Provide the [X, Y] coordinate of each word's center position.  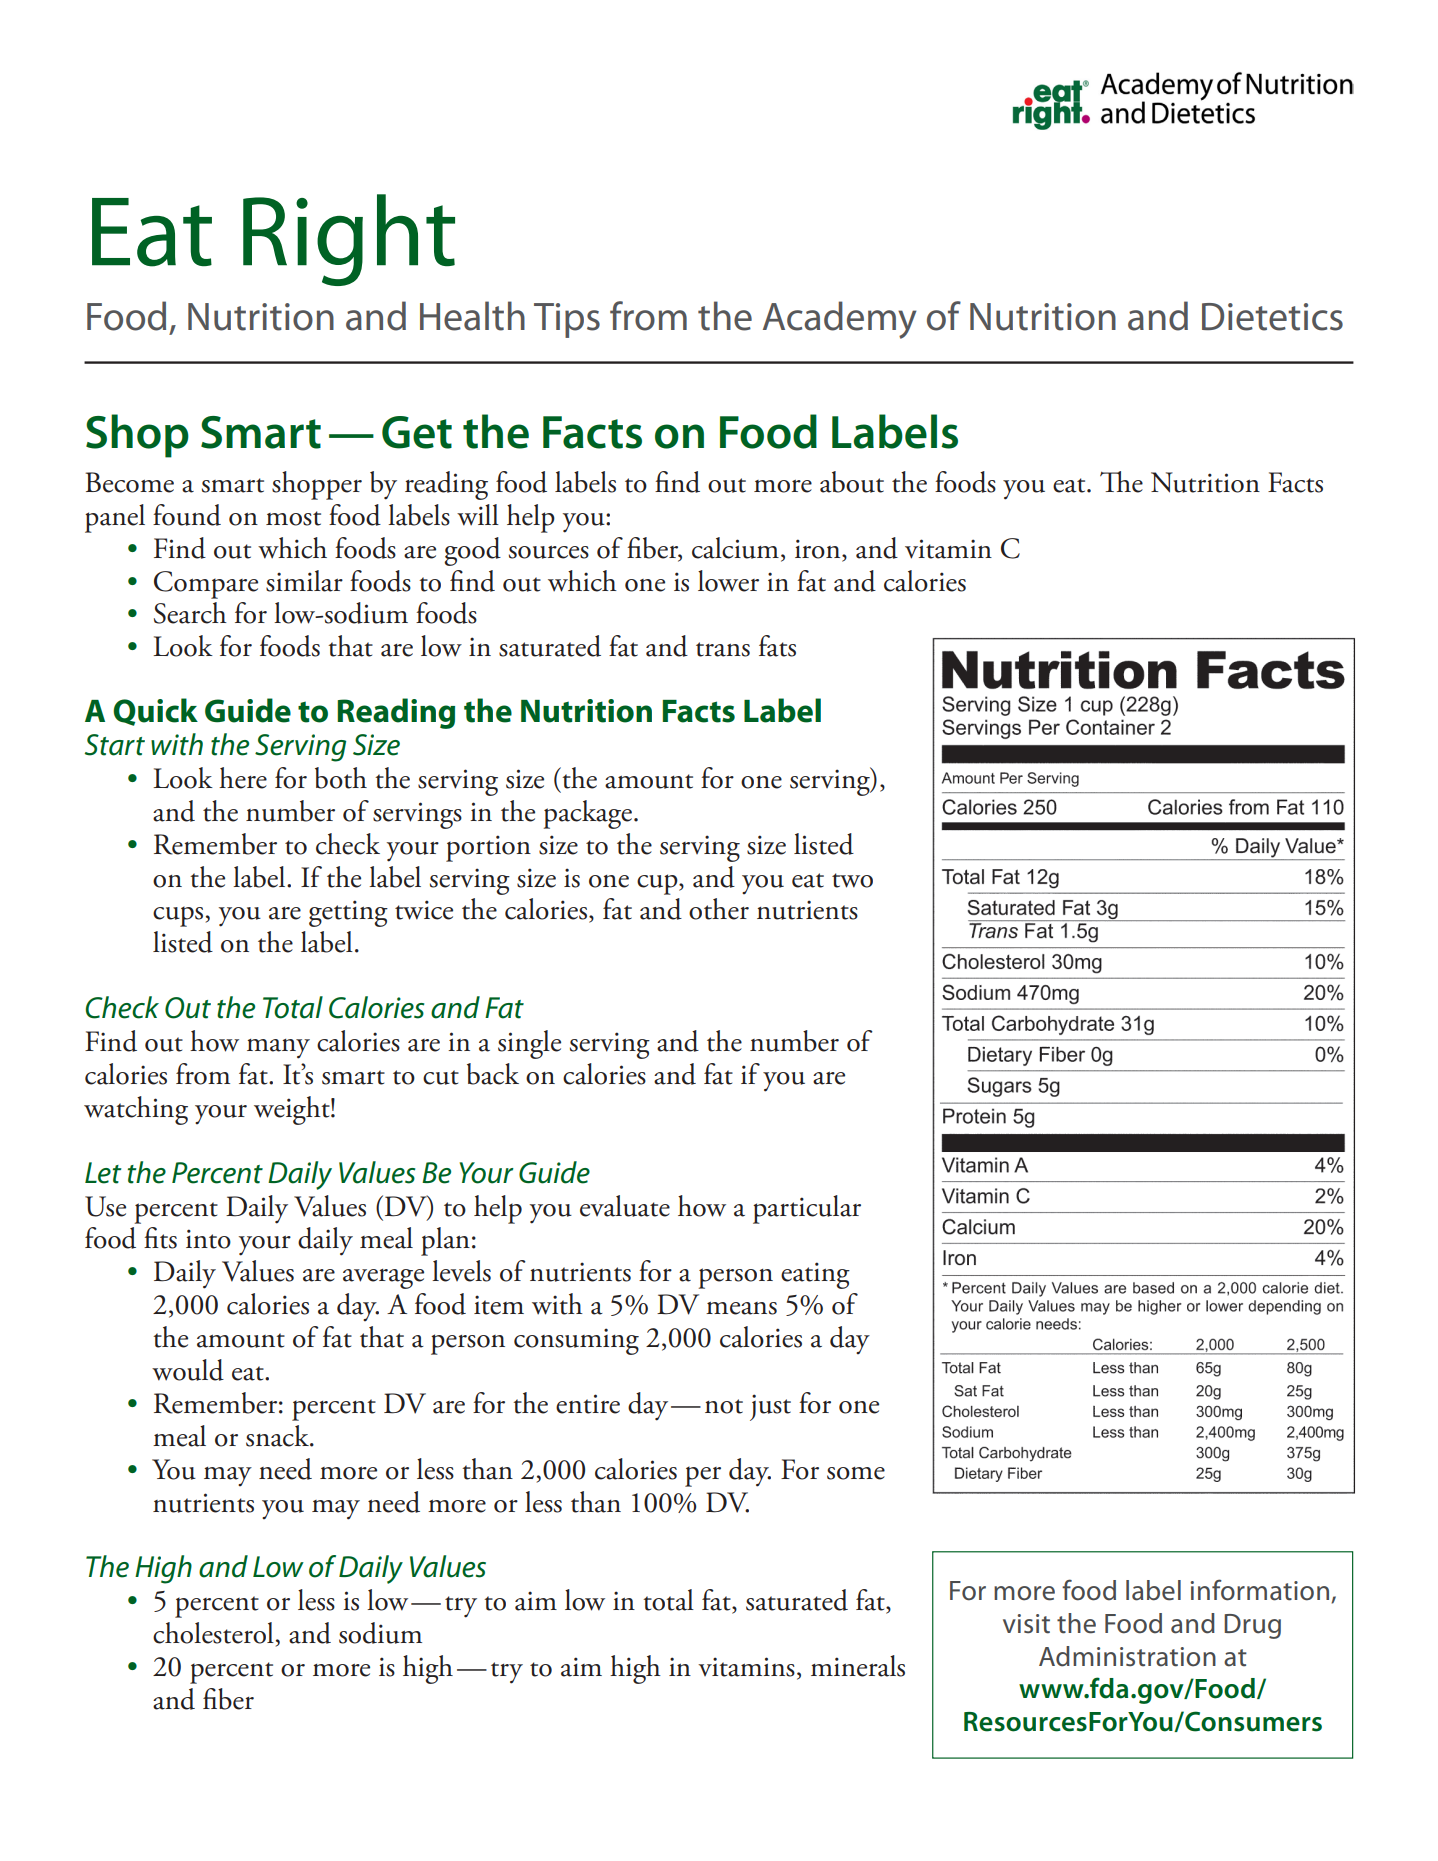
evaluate [625, 1206]
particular [807, 1209]
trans [723, 649]
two [852, 880]
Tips [567, 320]
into [208, 1239]
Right [349, 240]
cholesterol [213, 1633]
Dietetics [1272, 317]
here [243, 778]
